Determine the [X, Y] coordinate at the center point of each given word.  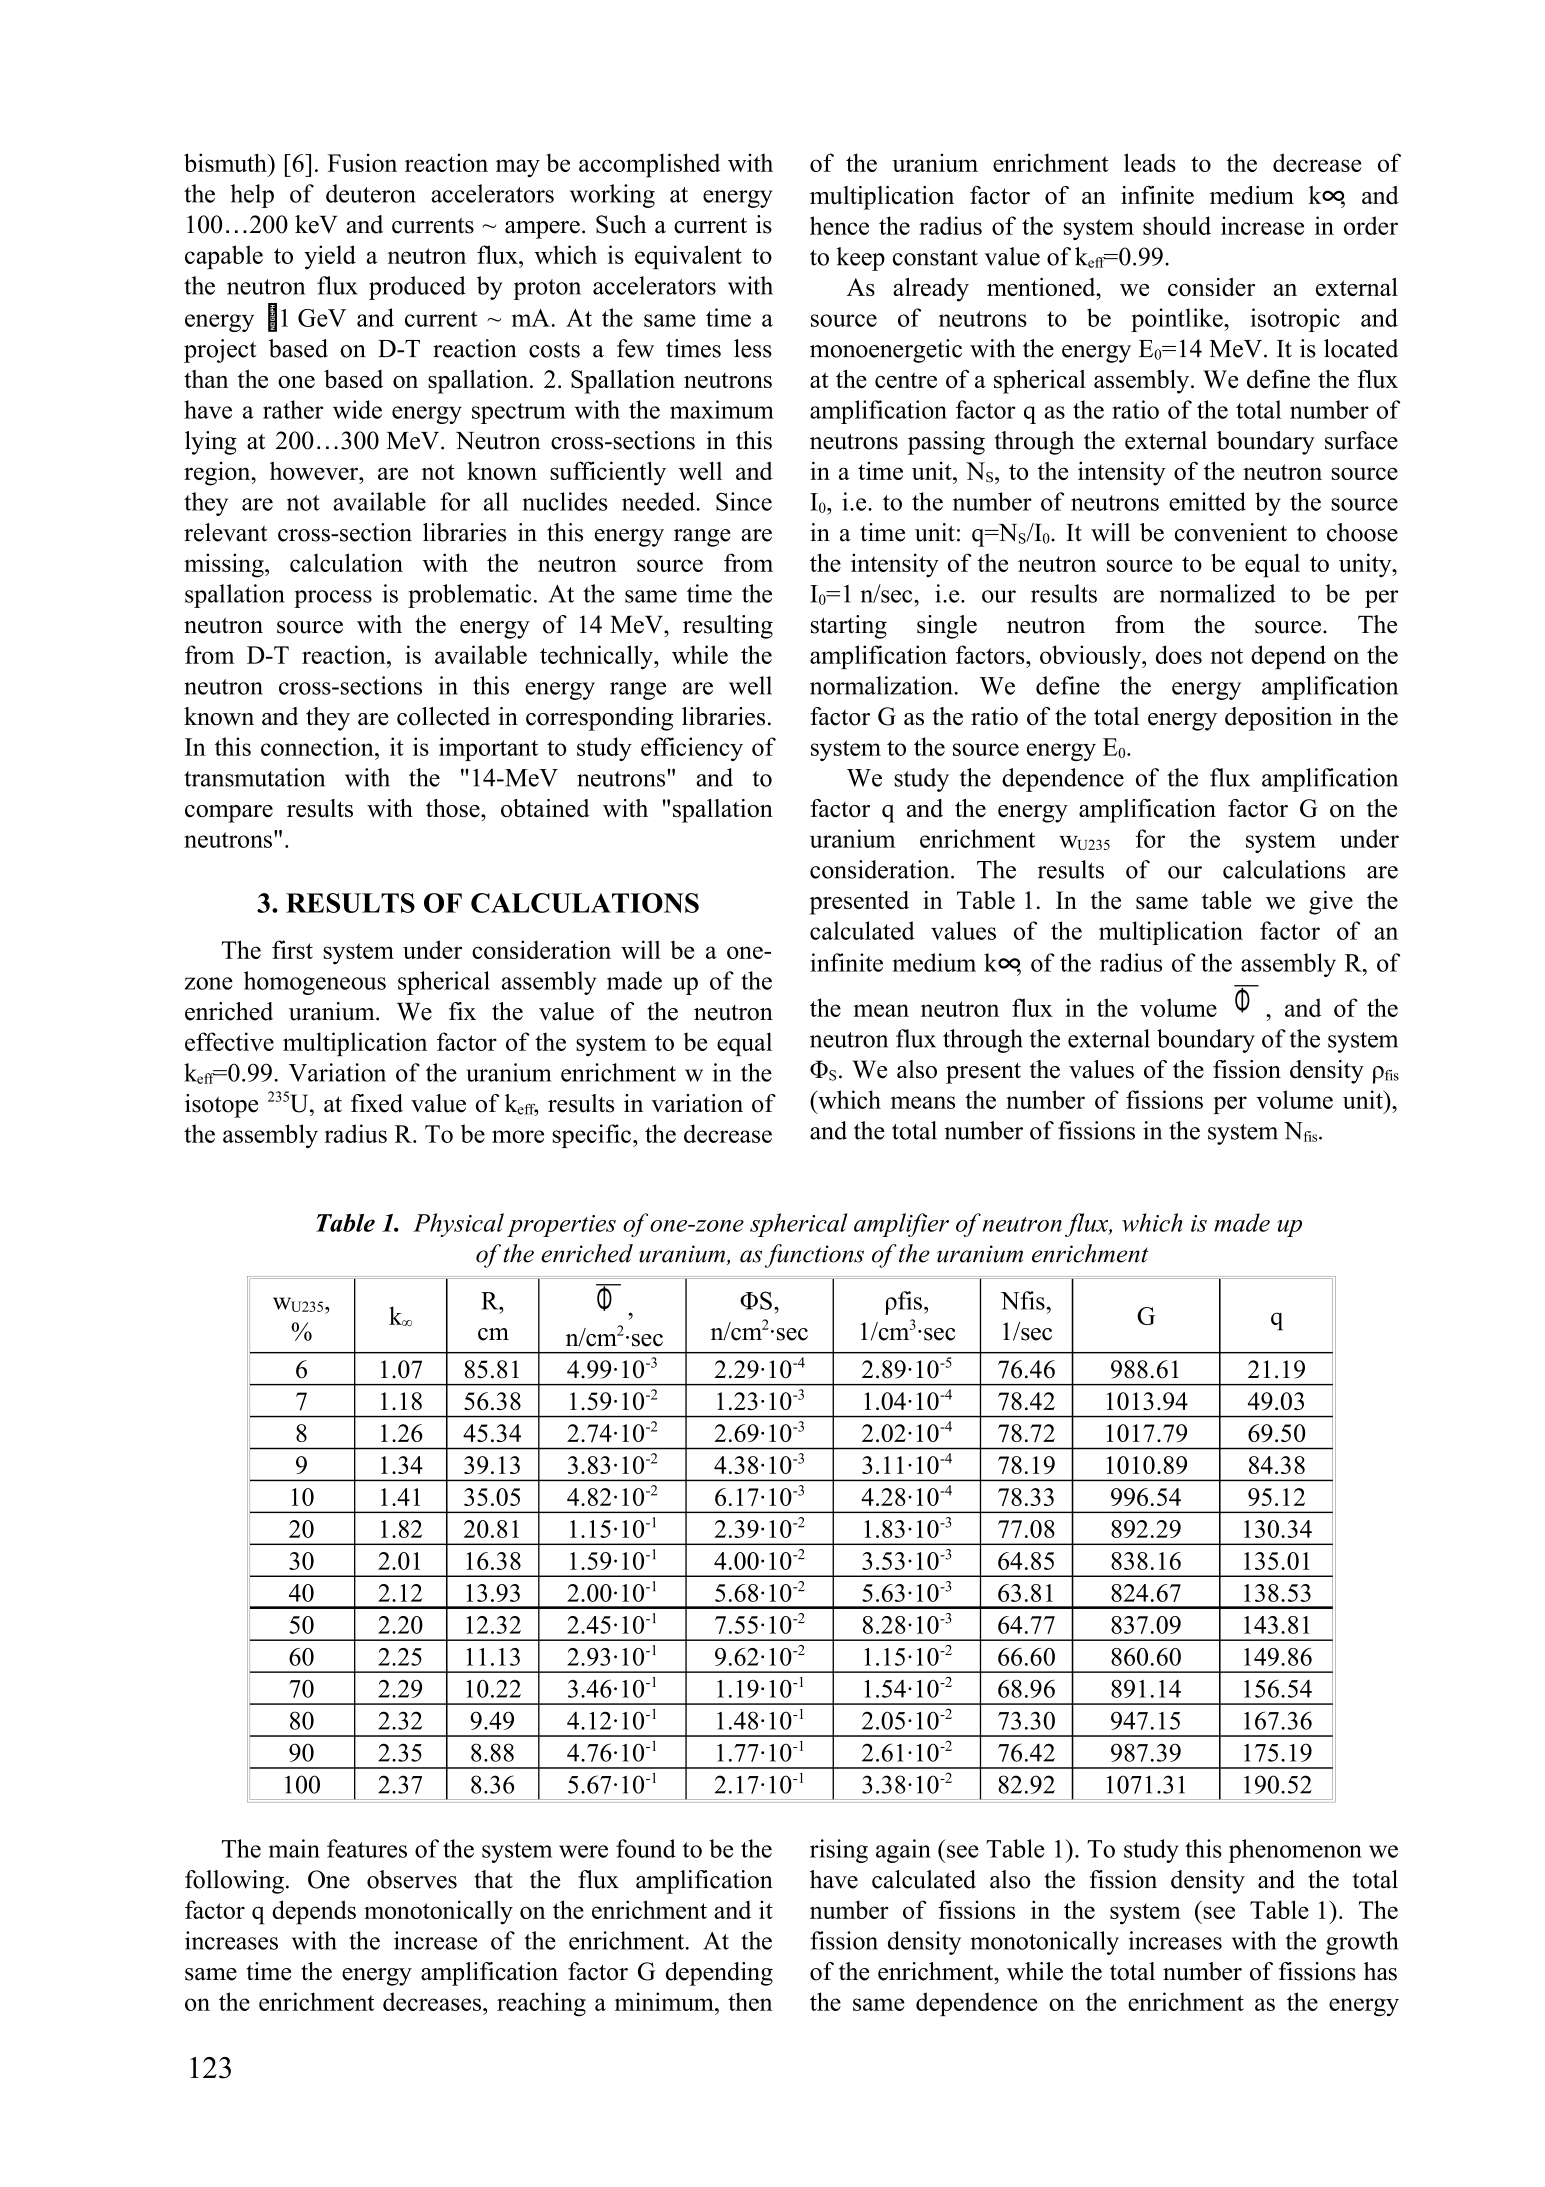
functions [814, 1256]
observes [412, 1879]
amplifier [901, 1225]
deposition [1278, 719]
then [750, 2001]
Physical [458, 1225]
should [1177, 225]
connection [318, 746]
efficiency [692, 749]
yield [330, 257]
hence [839, 225]
